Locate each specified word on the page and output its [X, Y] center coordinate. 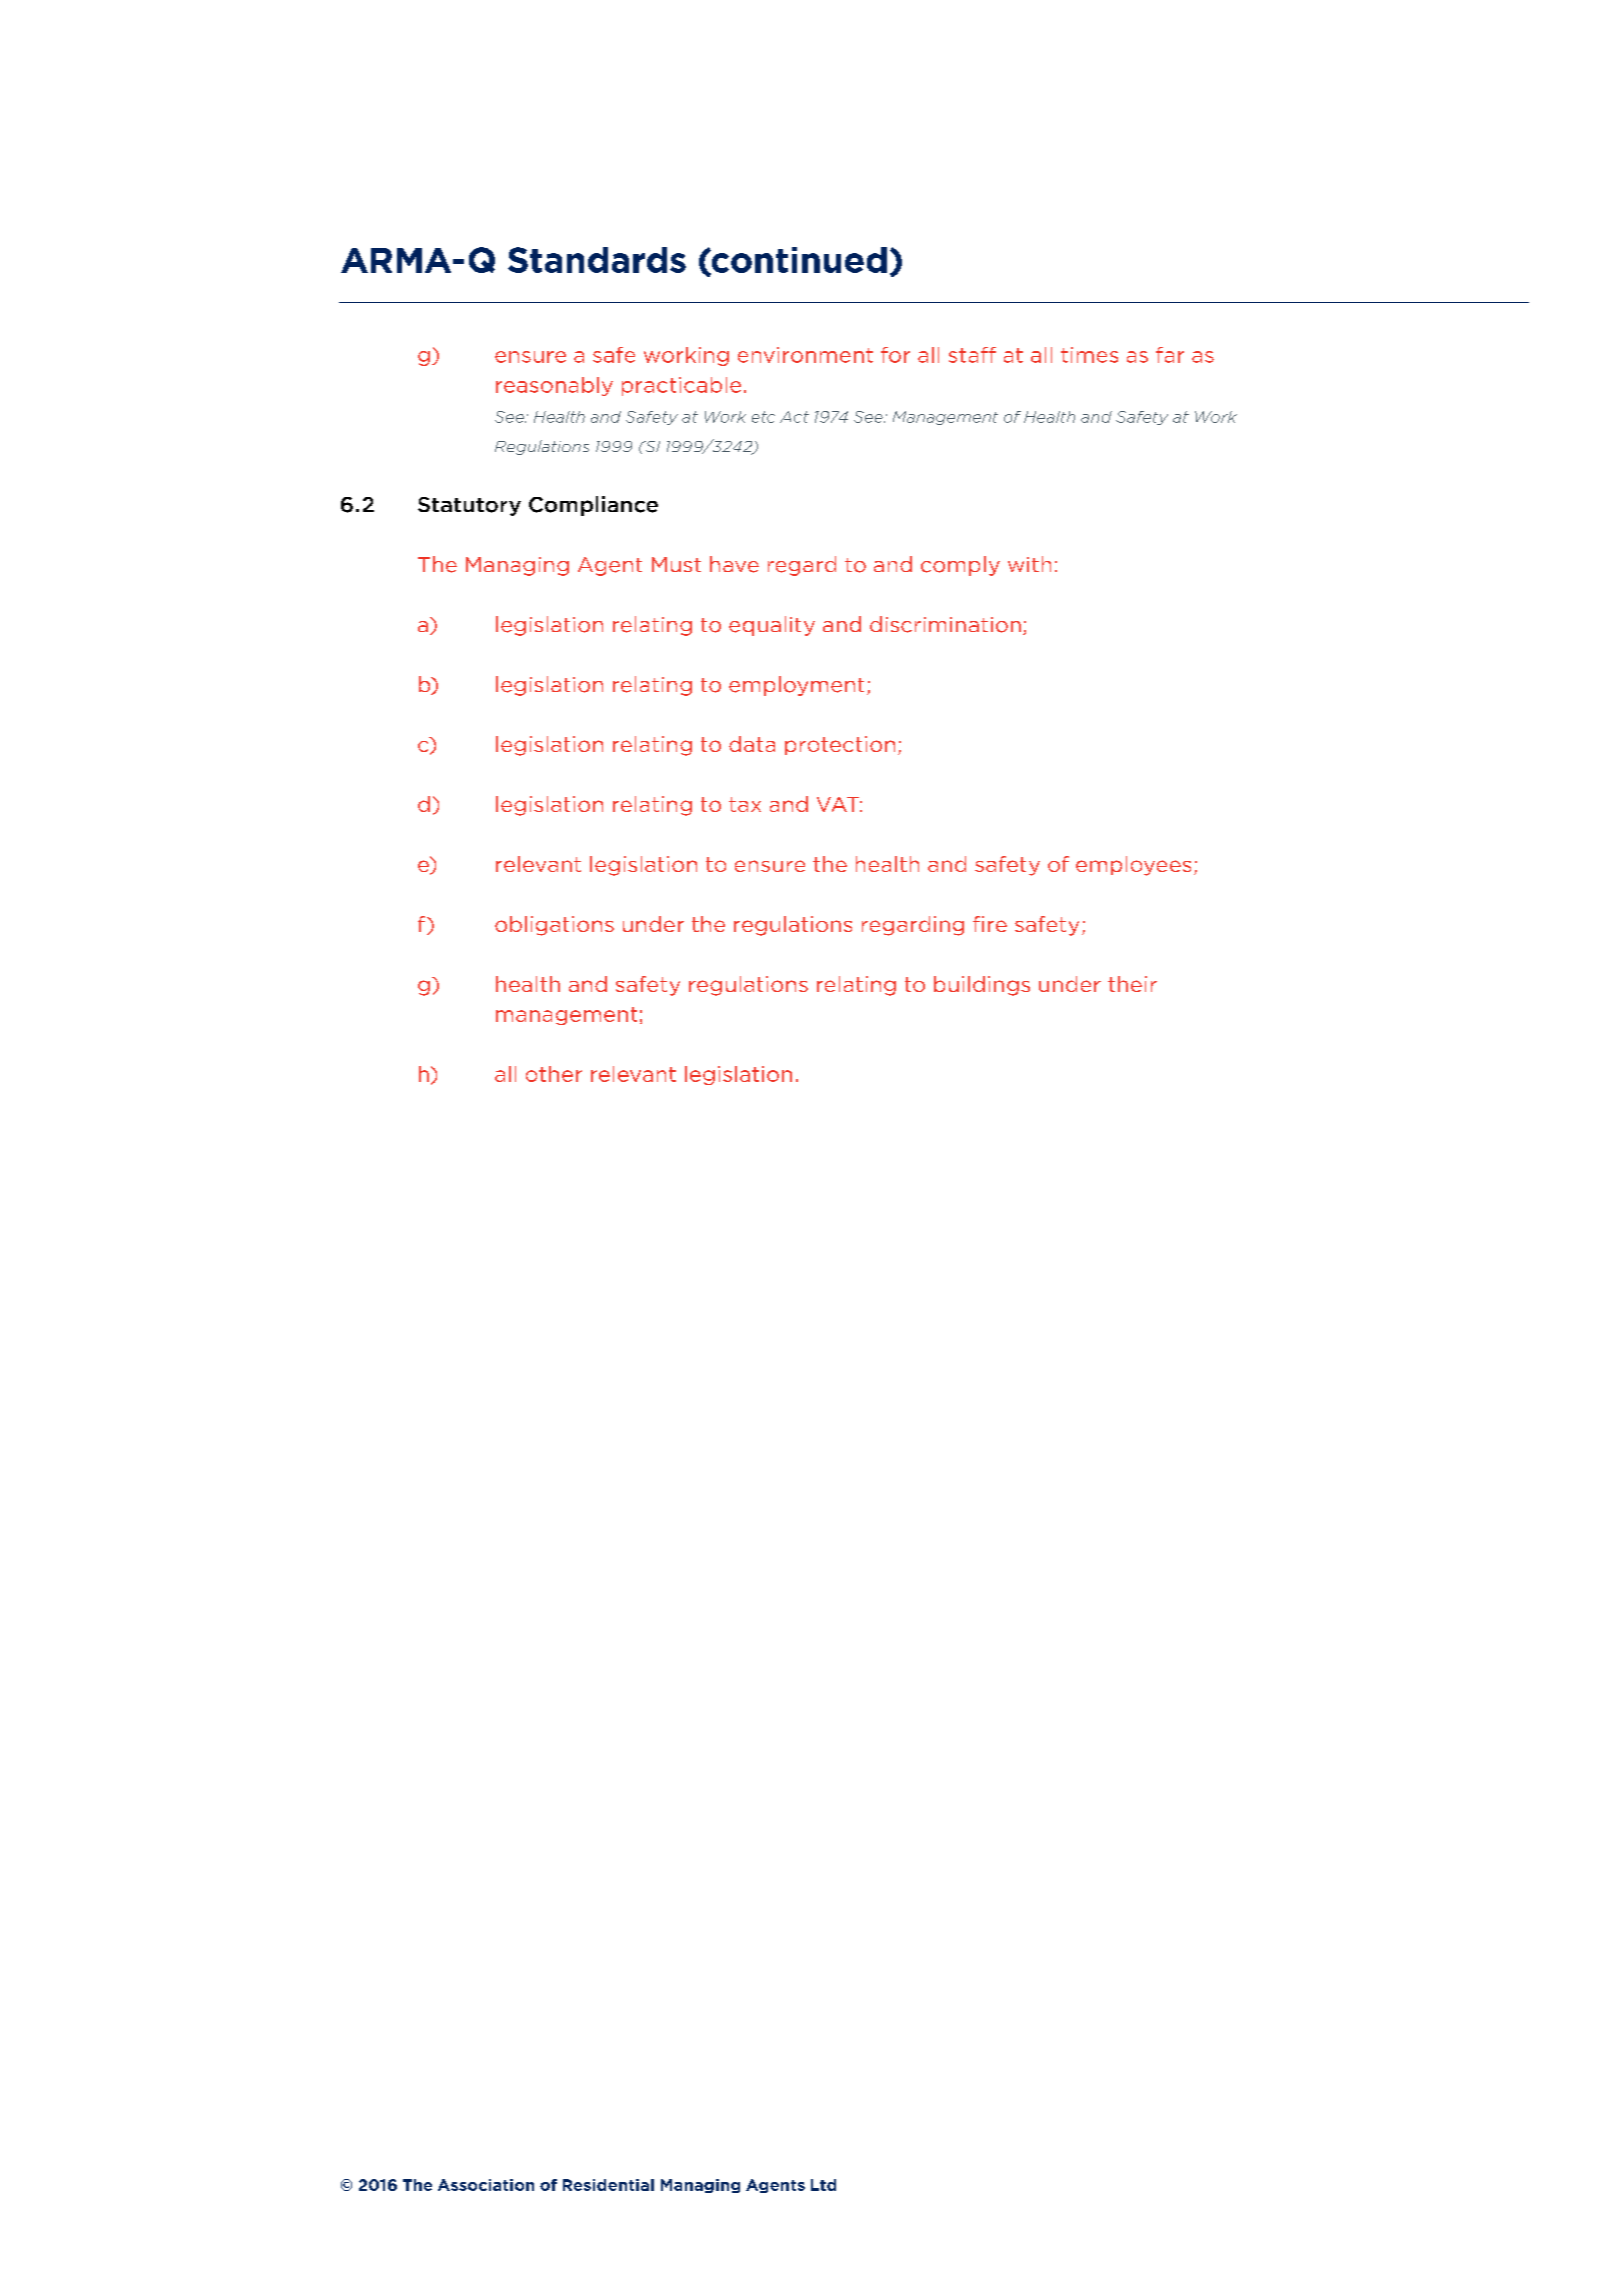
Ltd [823, 2185]
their [1132, 984]
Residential [608, 2185]
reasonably [554, 386]
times [1089, 355]
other [554, 1074]
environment [805, 355]
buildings [982, 986]
